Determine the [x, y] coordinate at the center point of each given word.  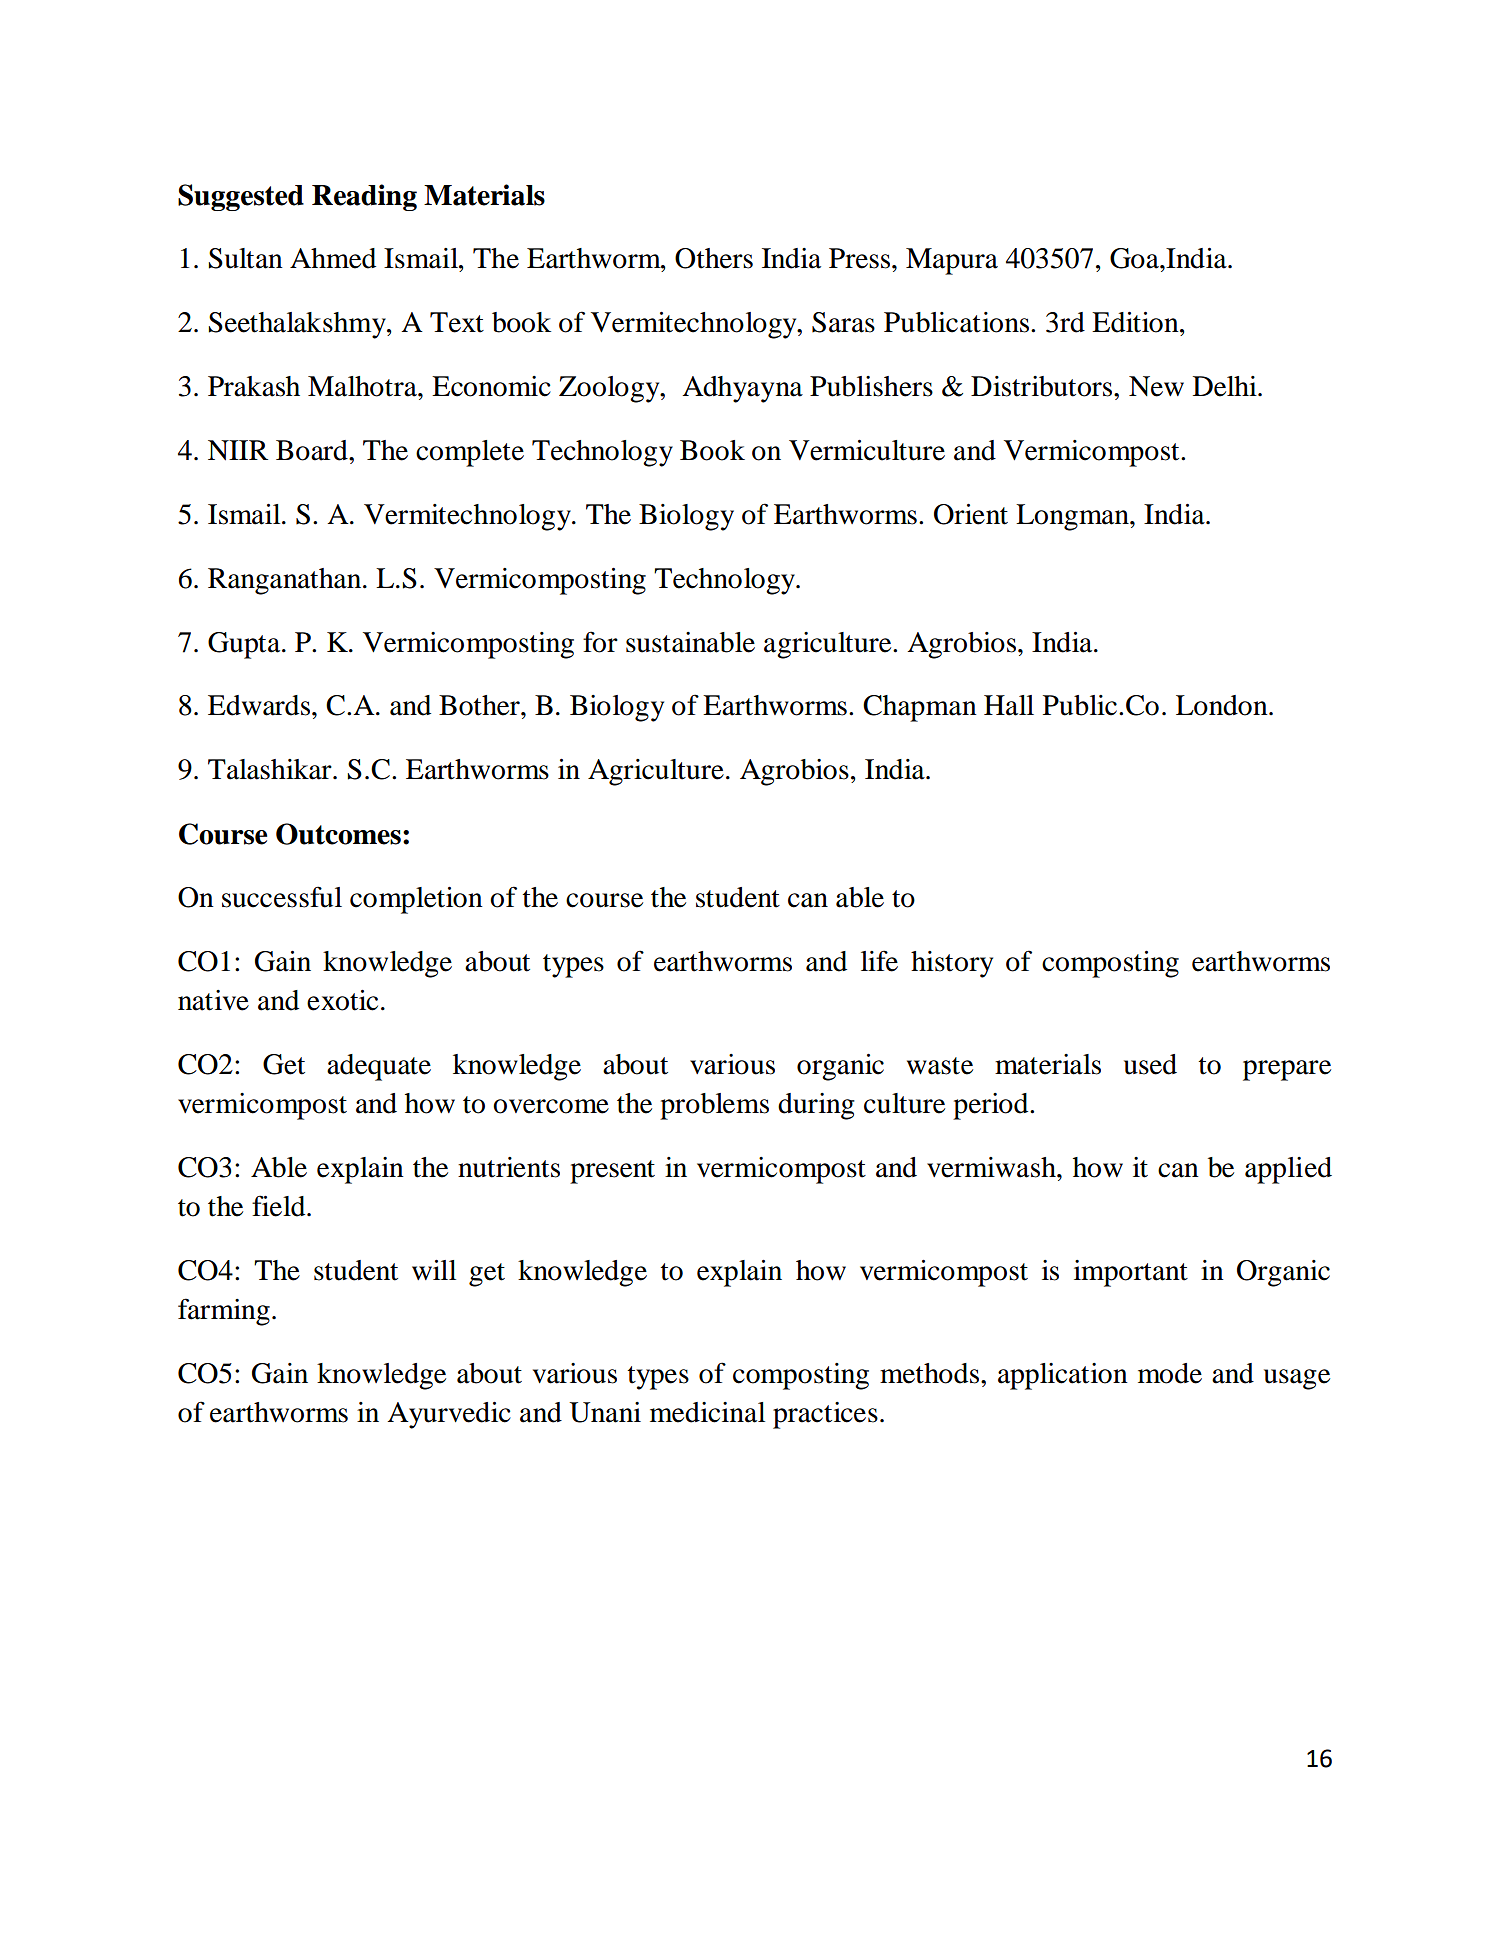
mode [1170, 1373]
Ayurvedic [449, 1415]
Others [714, 258]
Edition [1136, 322]
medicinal [707, 1412]
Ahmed [333, 258]
